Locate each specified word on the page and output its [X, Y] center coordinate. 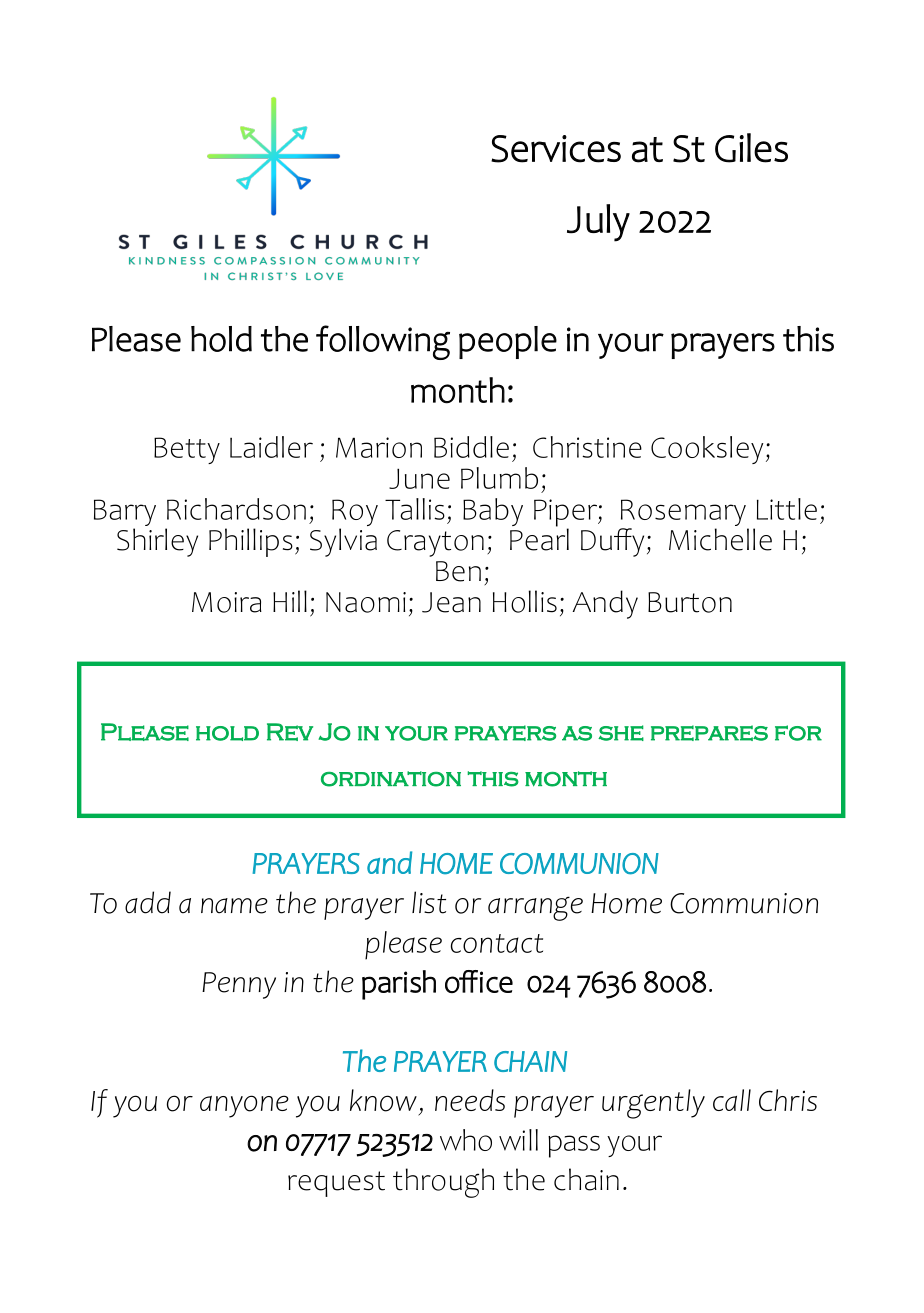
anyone [244, 1106]
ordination [391, 779]
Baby [493, 512]
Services [556, 149]
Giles [751, 148]
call [732, 1100]
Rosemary [684, 514]
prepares [709, 733]
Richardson [236, 509]
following [383, 342]
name [234, 906]
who [466, 1140]
